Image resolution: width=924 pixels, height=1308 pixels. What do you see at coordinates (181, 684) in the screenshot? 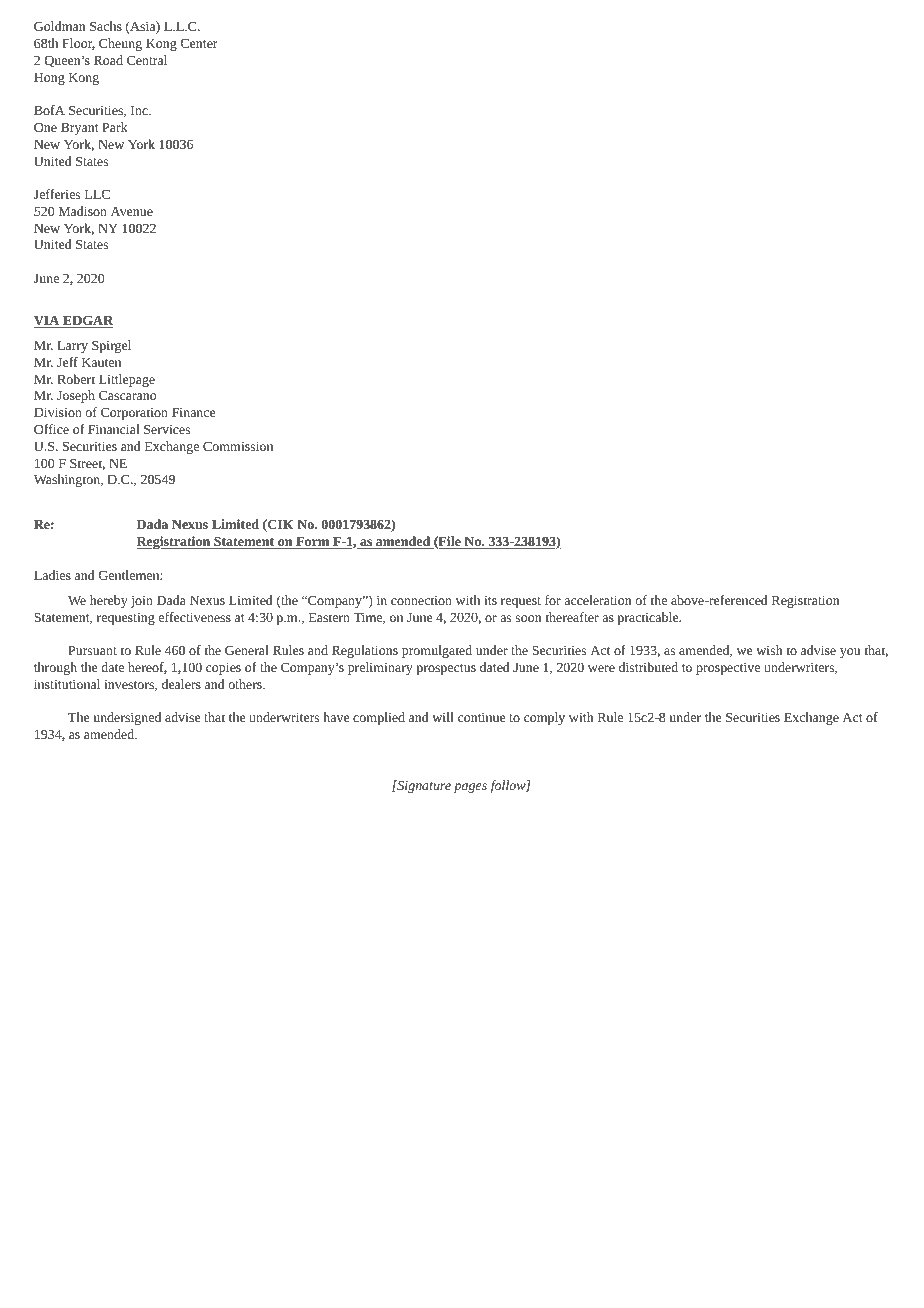
I see `dealers` at bounding box center [181, 684].
